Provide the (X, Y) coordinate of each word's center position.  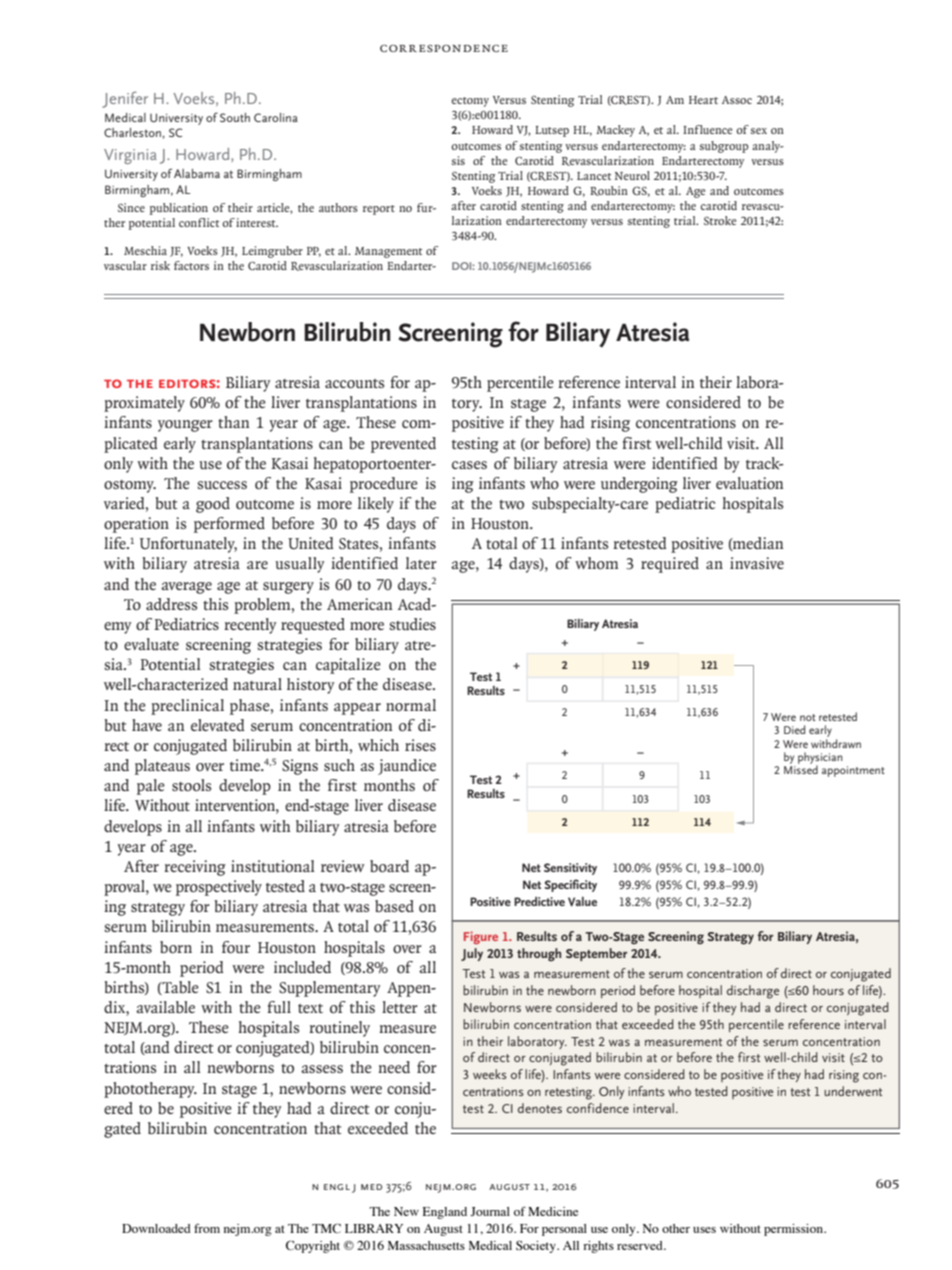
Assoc (737, 100)
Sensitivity (570, 869)
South (235, 117)
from (207, 1228)
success (222, 485)
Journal (490, 1211)
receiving (195, 868)
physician (820, 759)
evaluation (750, 483)
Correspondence (444, 48)
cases (469, 465)
